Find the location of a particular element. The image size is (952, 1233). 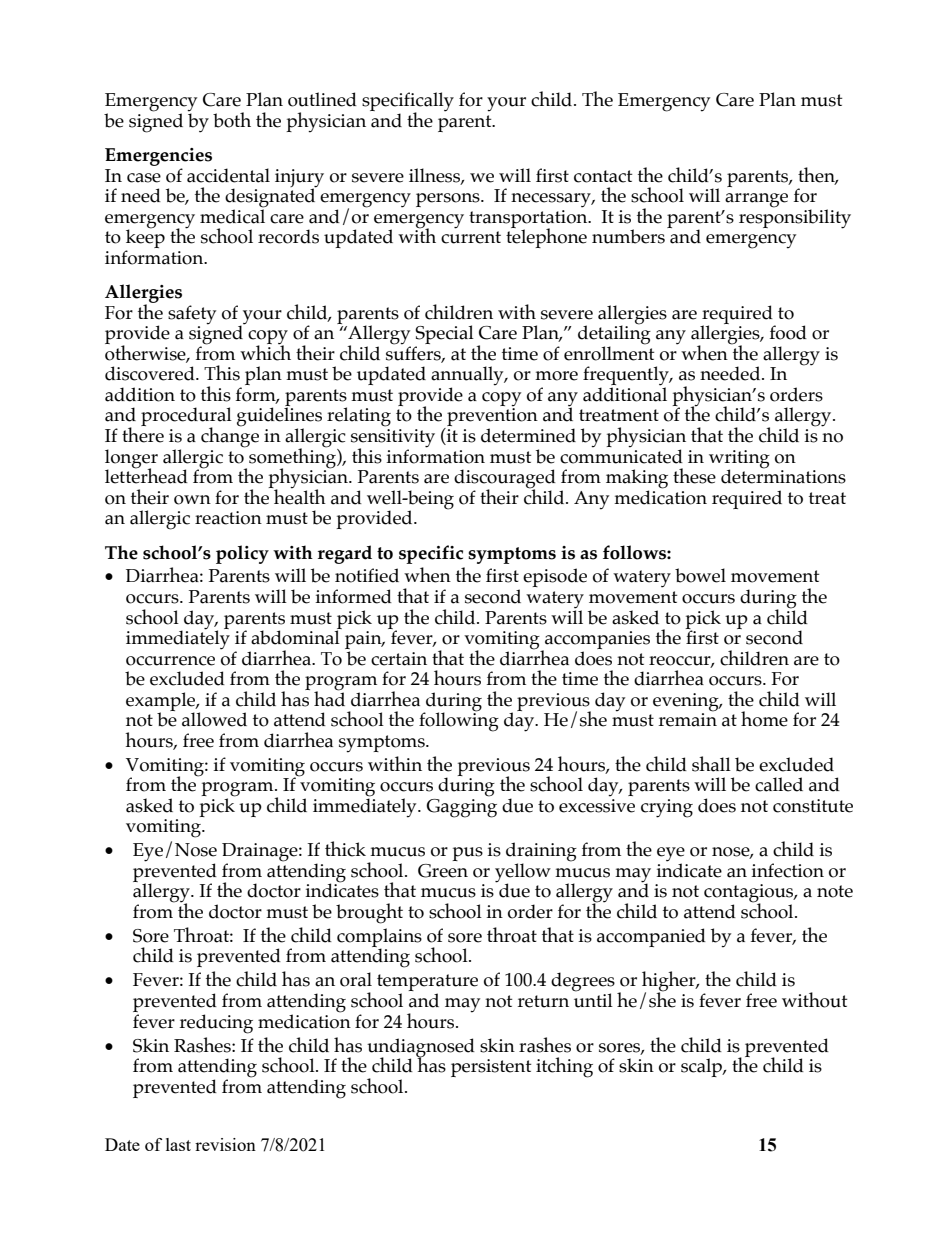

itching is located at coordinates (564, 1067).
